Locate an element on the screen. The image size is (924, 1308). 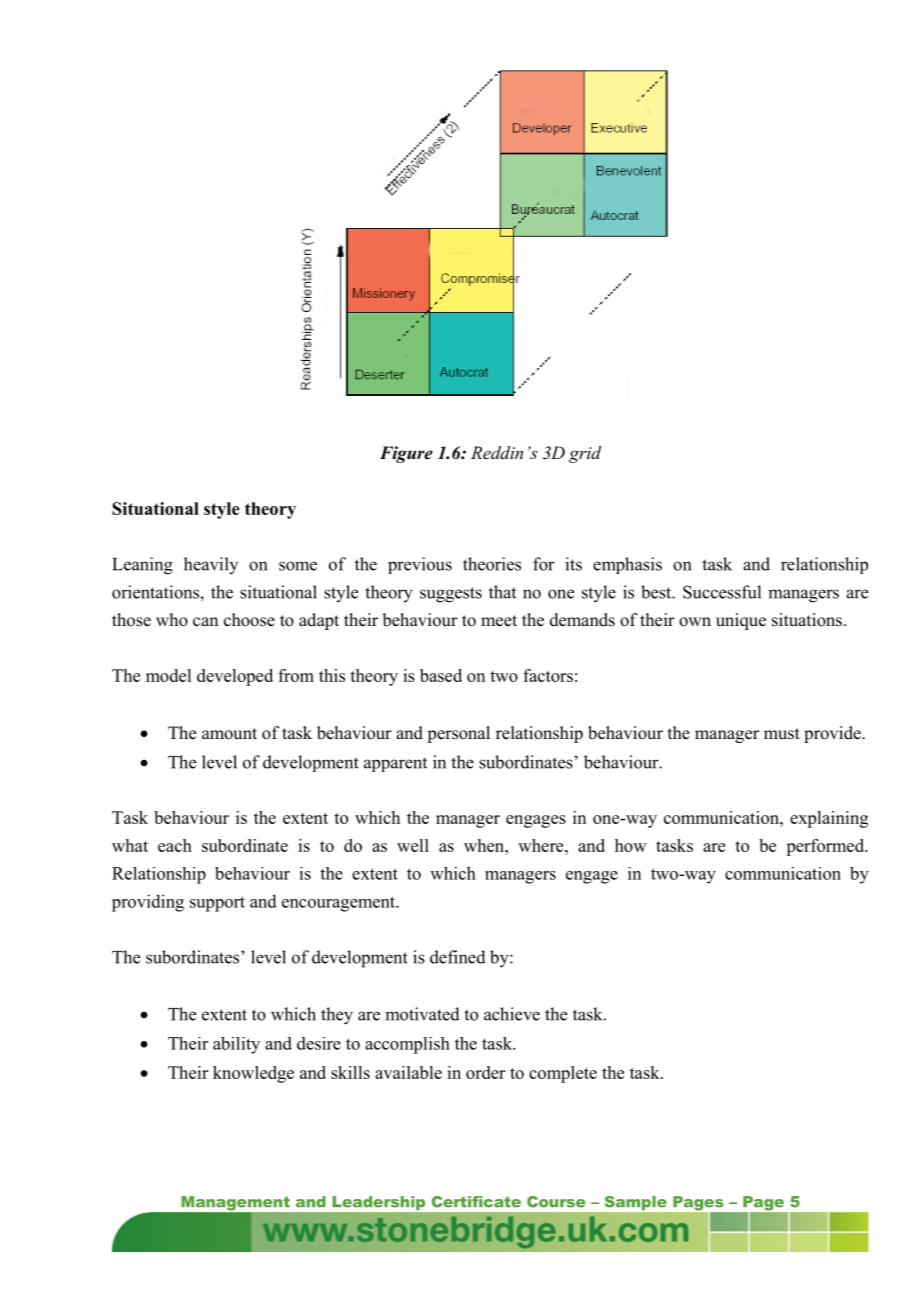
where is located at coordinates (542, 845).
